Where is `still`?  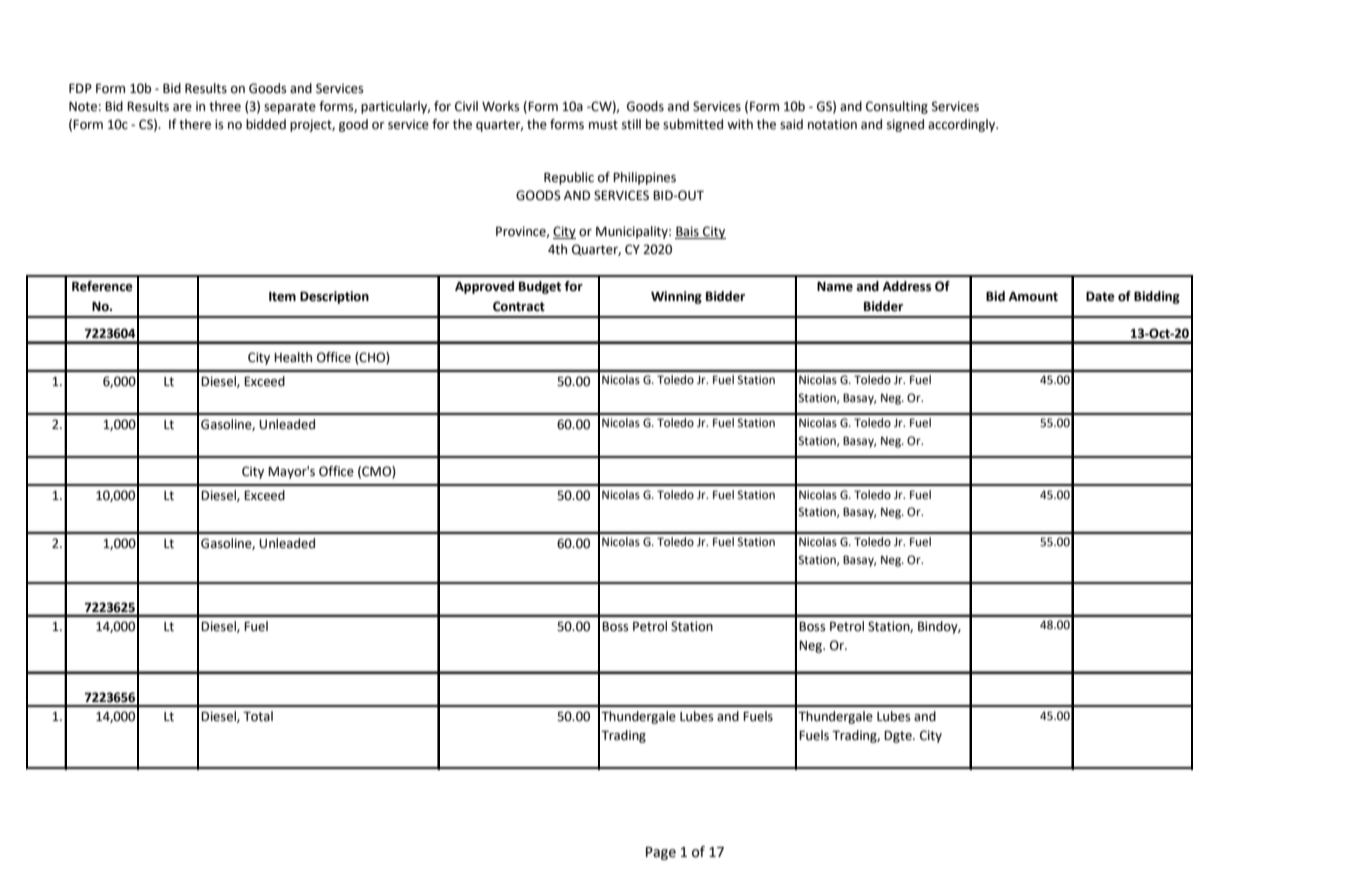 still is located at coordinates (631, 124).
